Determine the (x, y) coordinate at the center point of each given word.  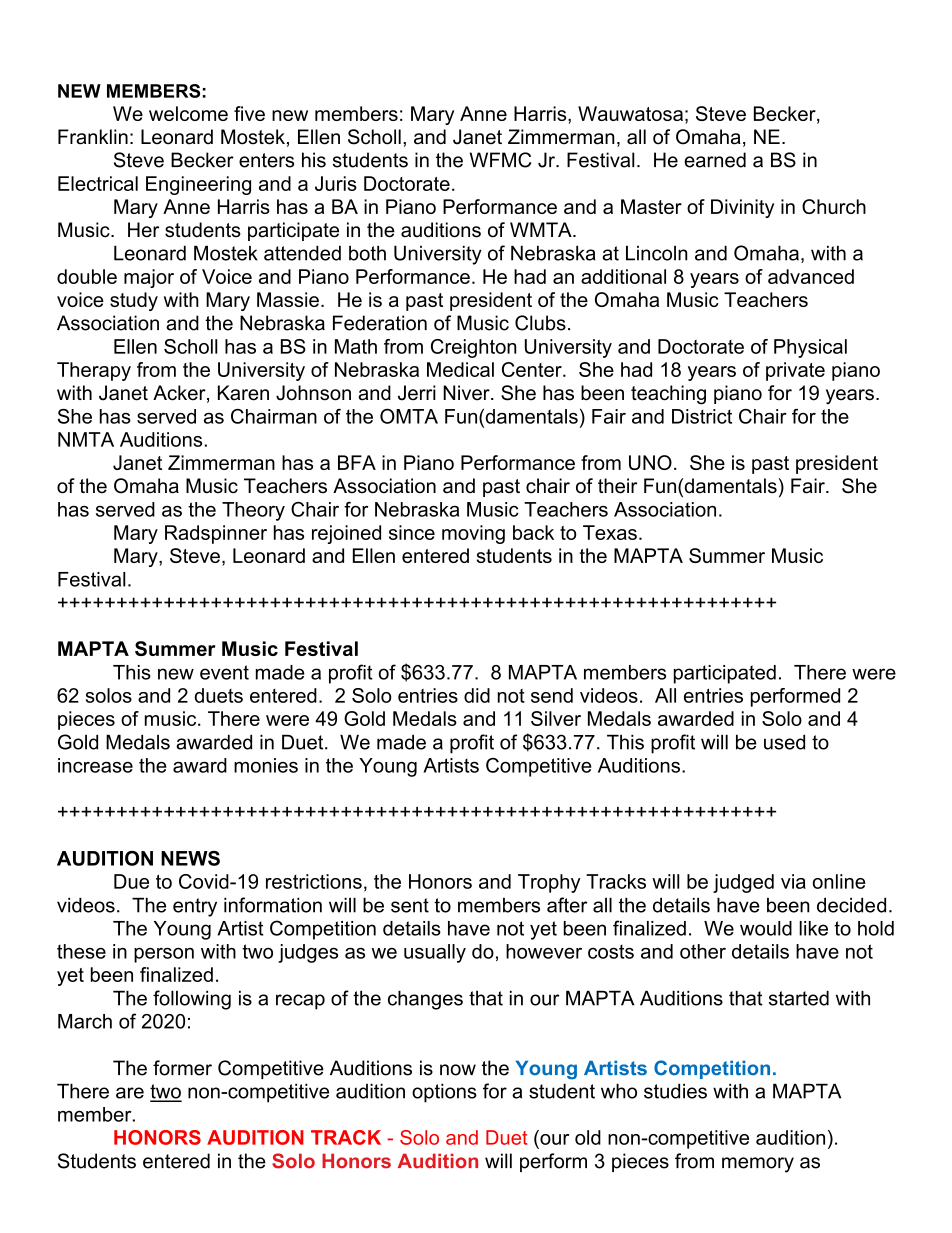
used (784, 742)
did (477, 695)
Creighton (474, 348)
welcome (188, 113)
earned (715, 160)
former (182, 1068)
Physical (810, 348)
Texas (610, 532)
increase (95, 765)
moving (473, 534)
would (766, 928)
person (164, 955)
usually (435, 953)
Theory (253, 511)
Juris (336, 183)
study (134, 301)
